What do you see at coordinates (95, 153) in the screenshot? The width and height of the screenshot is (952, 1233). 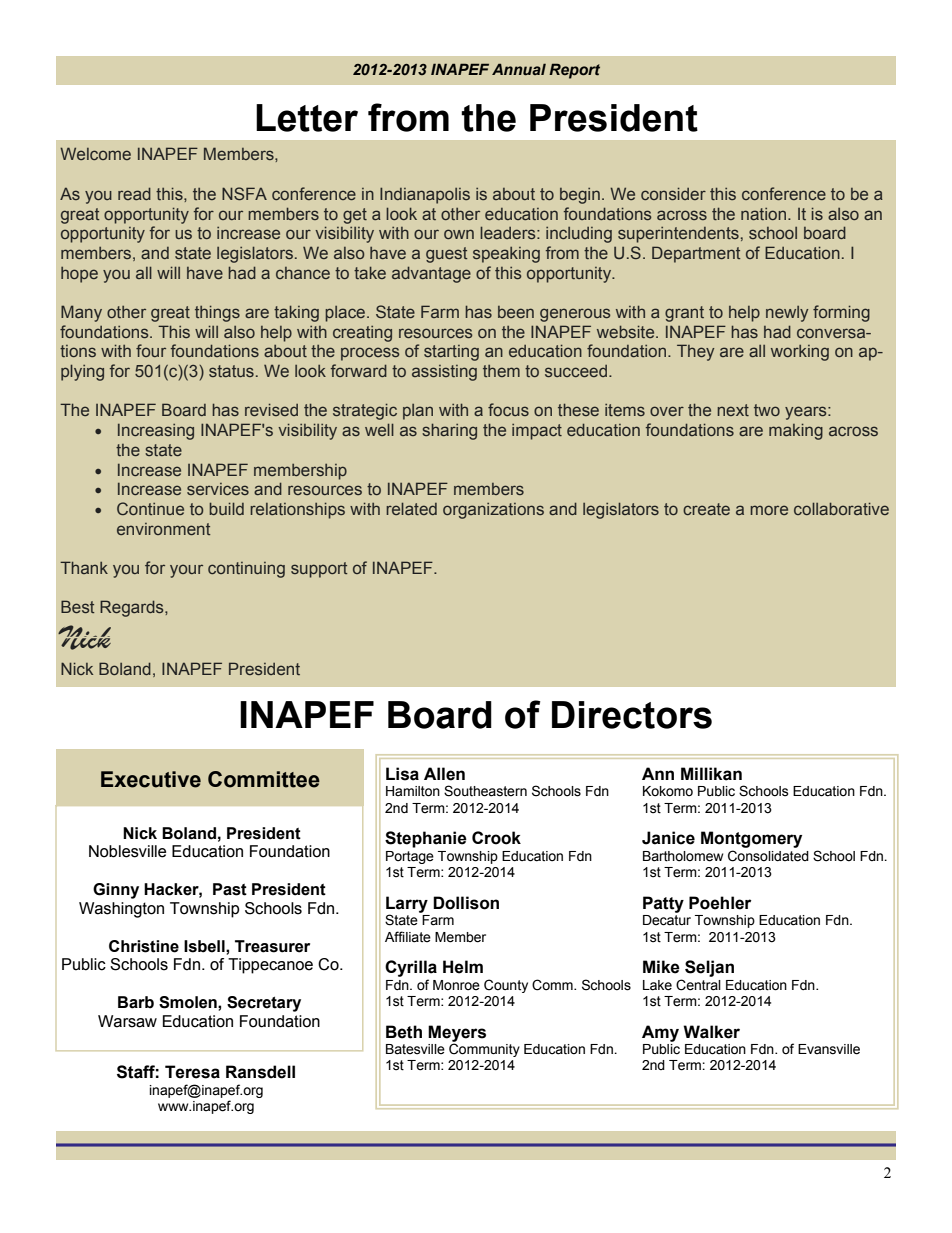 I see `Welcome` at bounding box center [95, 153].
